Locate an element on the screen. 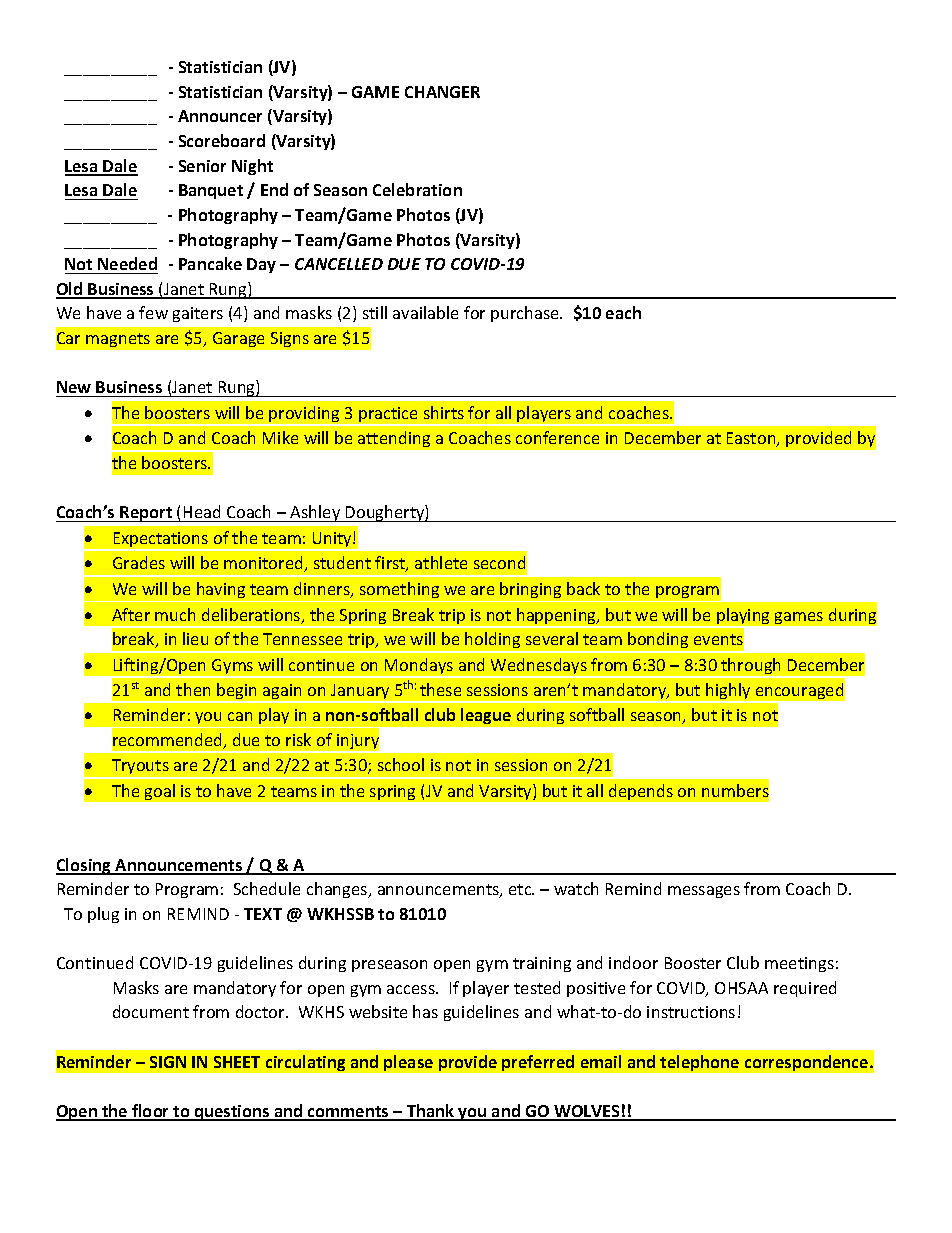 The image size is (952, 1233). something is located at coordinates (399, 590).
